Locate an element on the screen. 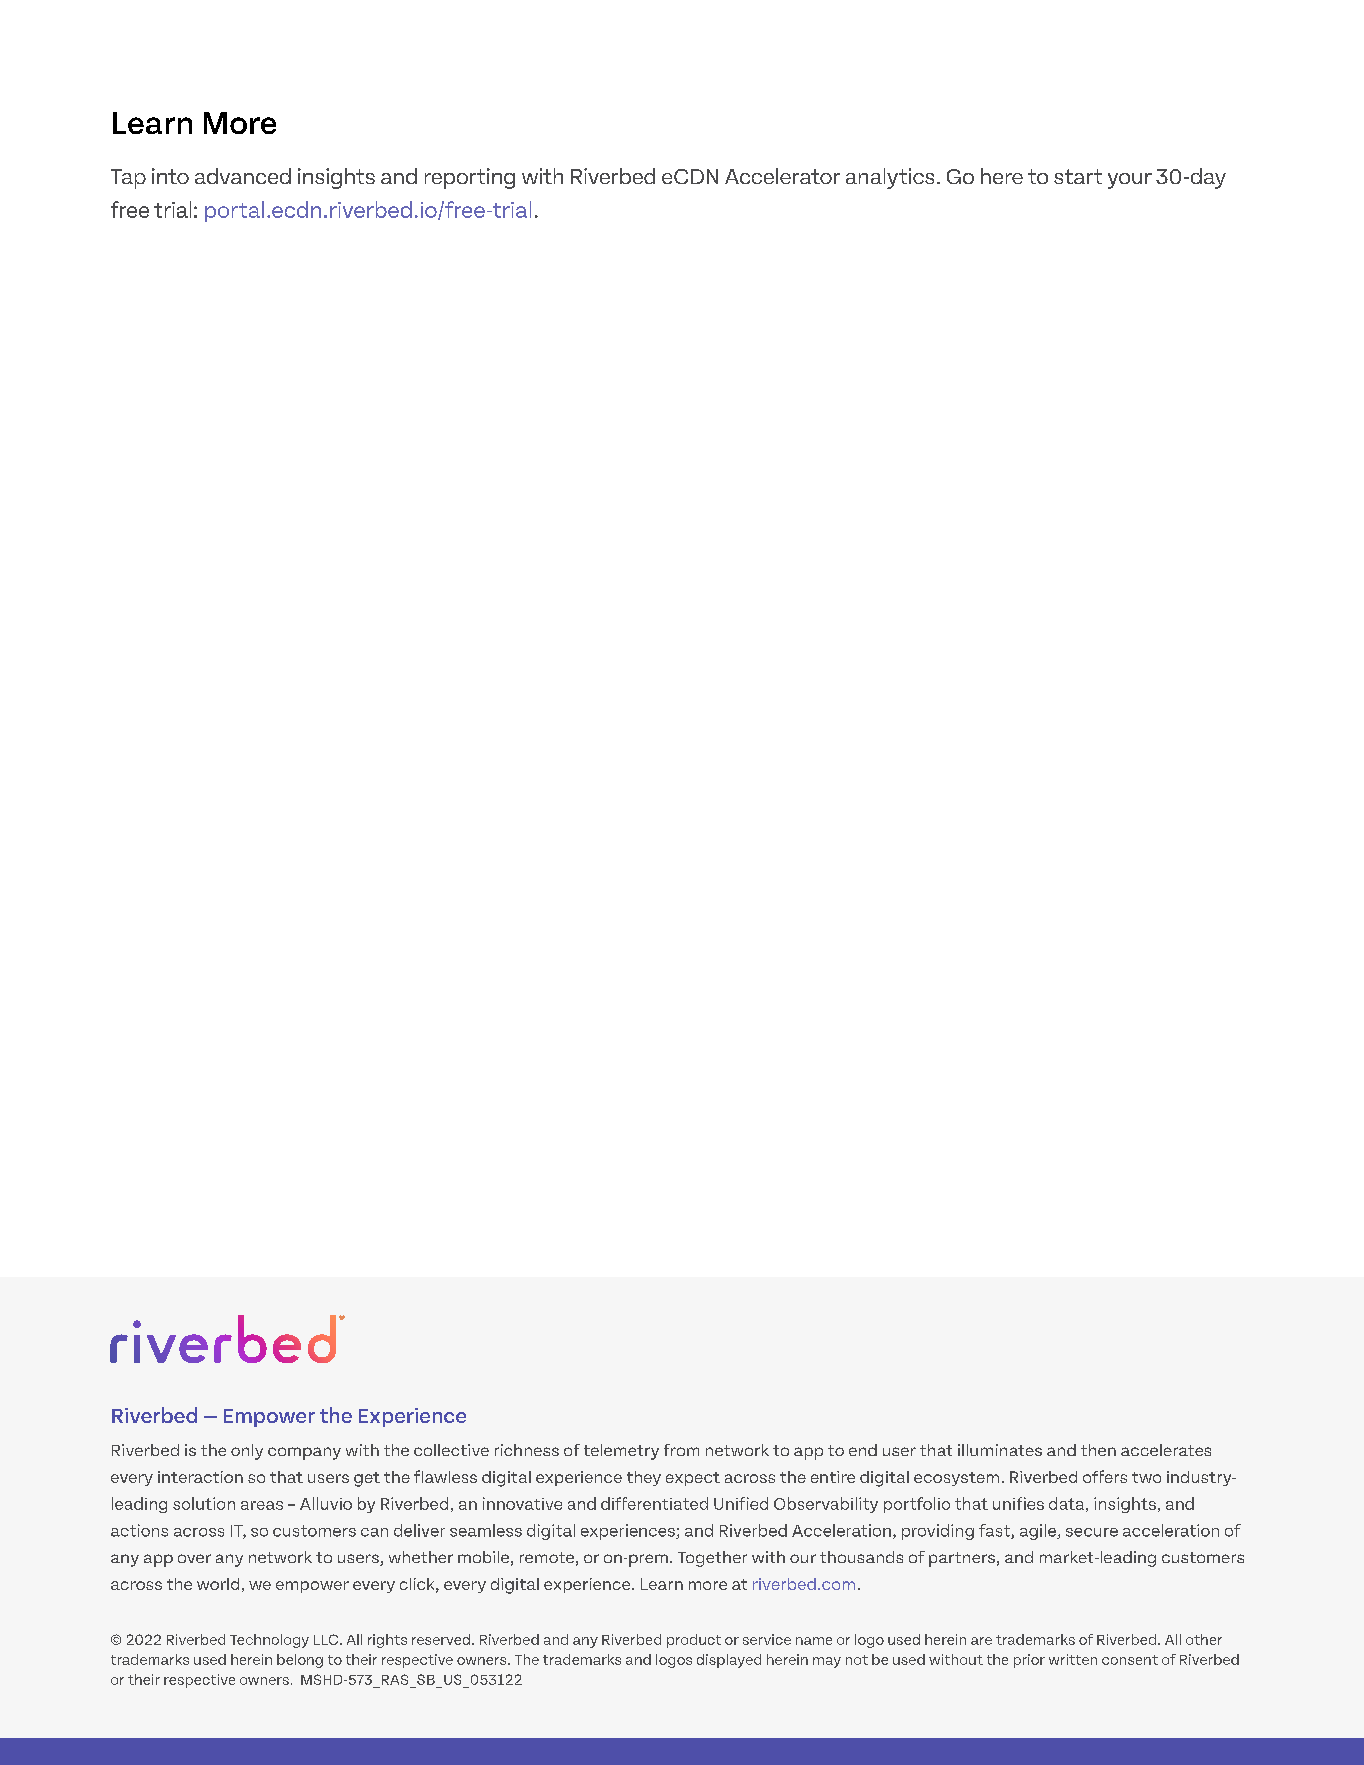  from is located at coordinates (681, 1450).
